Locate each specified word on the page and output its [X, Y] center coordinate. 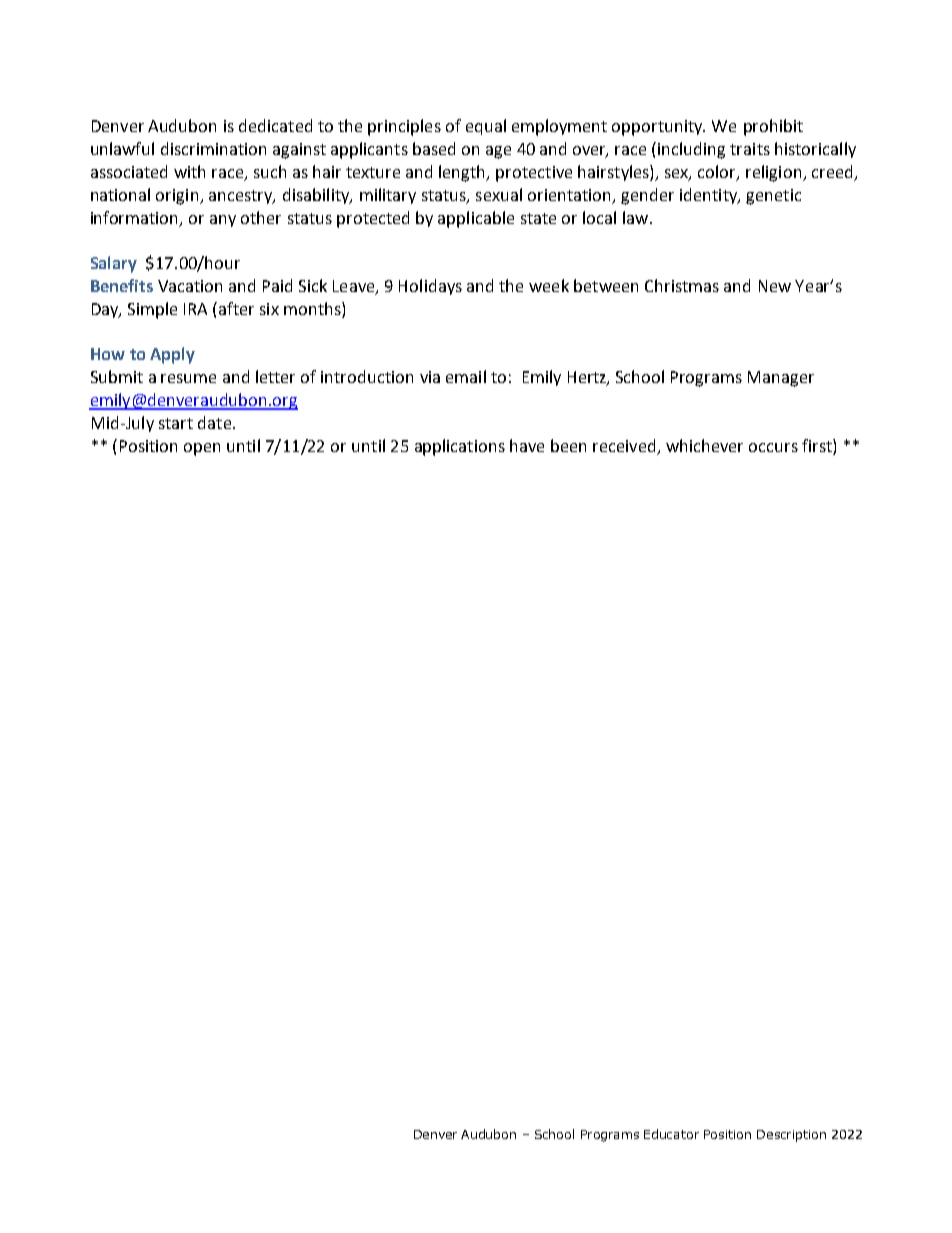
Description [791, 1136]
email [466, 376]
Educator [671, 1134]
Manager [781, 379]
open [202, 449]
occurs [773, 447]
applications [460, 447]
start [176, 423]
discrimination [213, 148]
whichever [704, 445]
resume [188, 378]
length [463, 173]
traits [750, 149]
